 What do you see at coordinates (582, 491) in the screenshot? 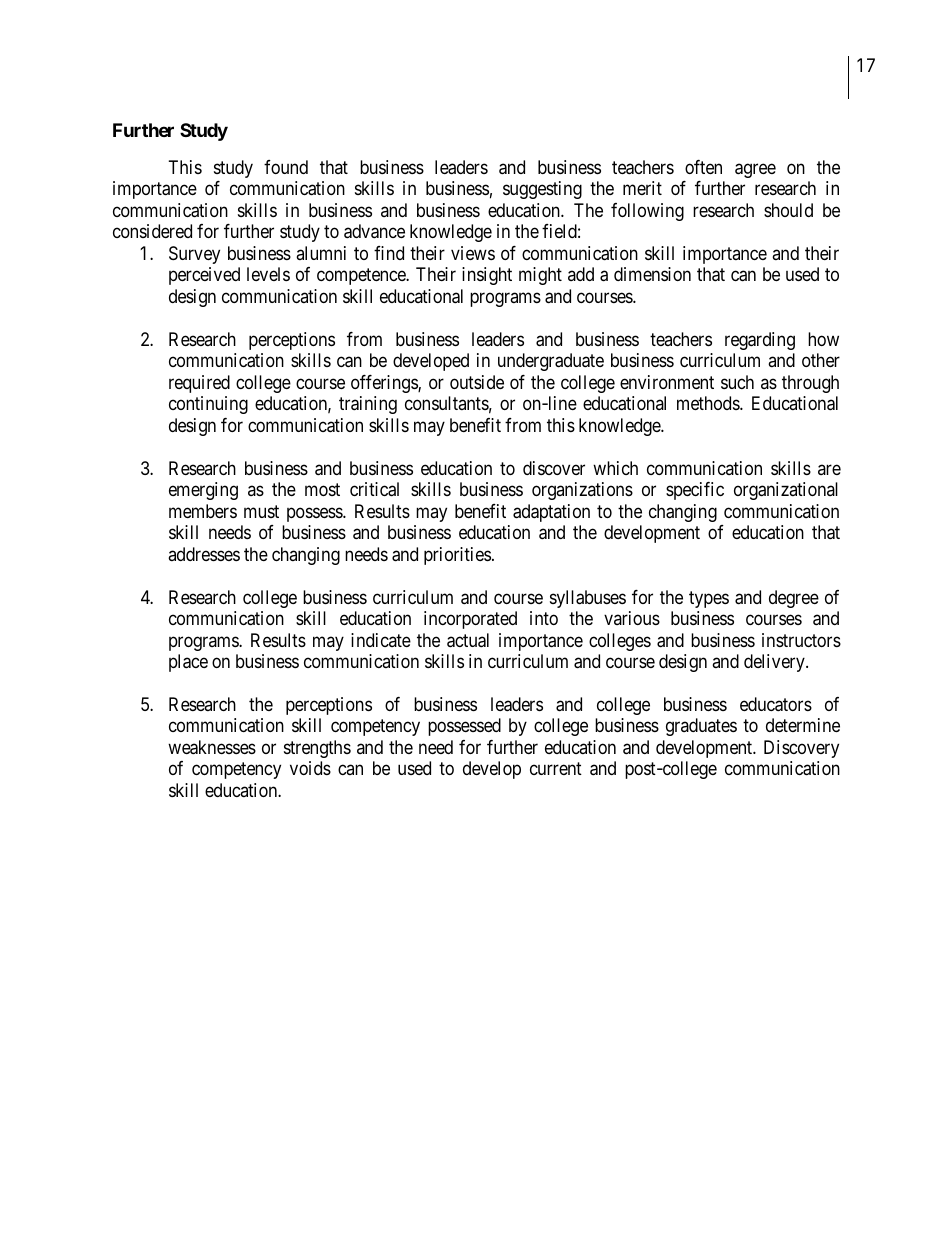
I see `organizations` at bounding box center [582, 491].
